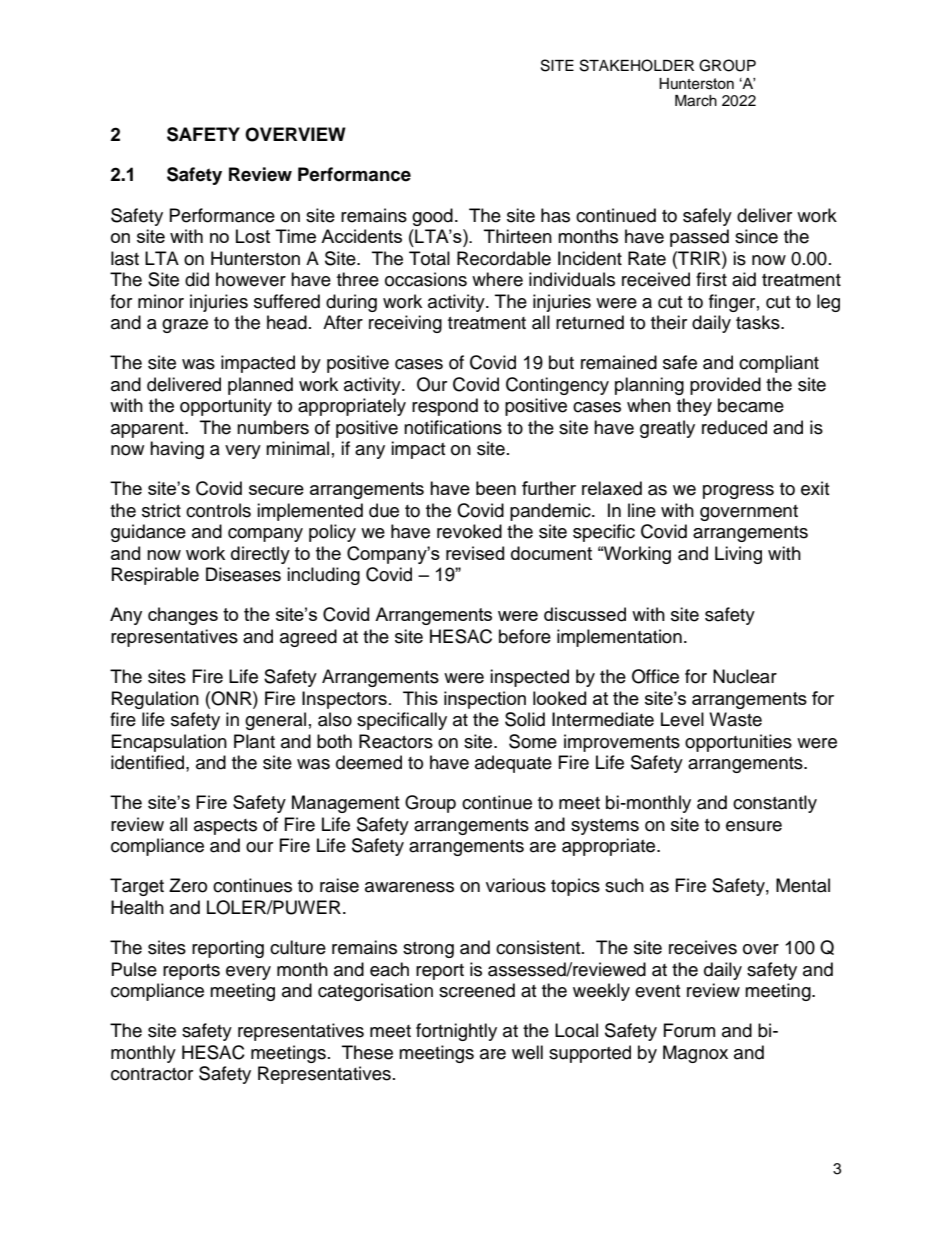  I want to click on March, so click(696, 101).
